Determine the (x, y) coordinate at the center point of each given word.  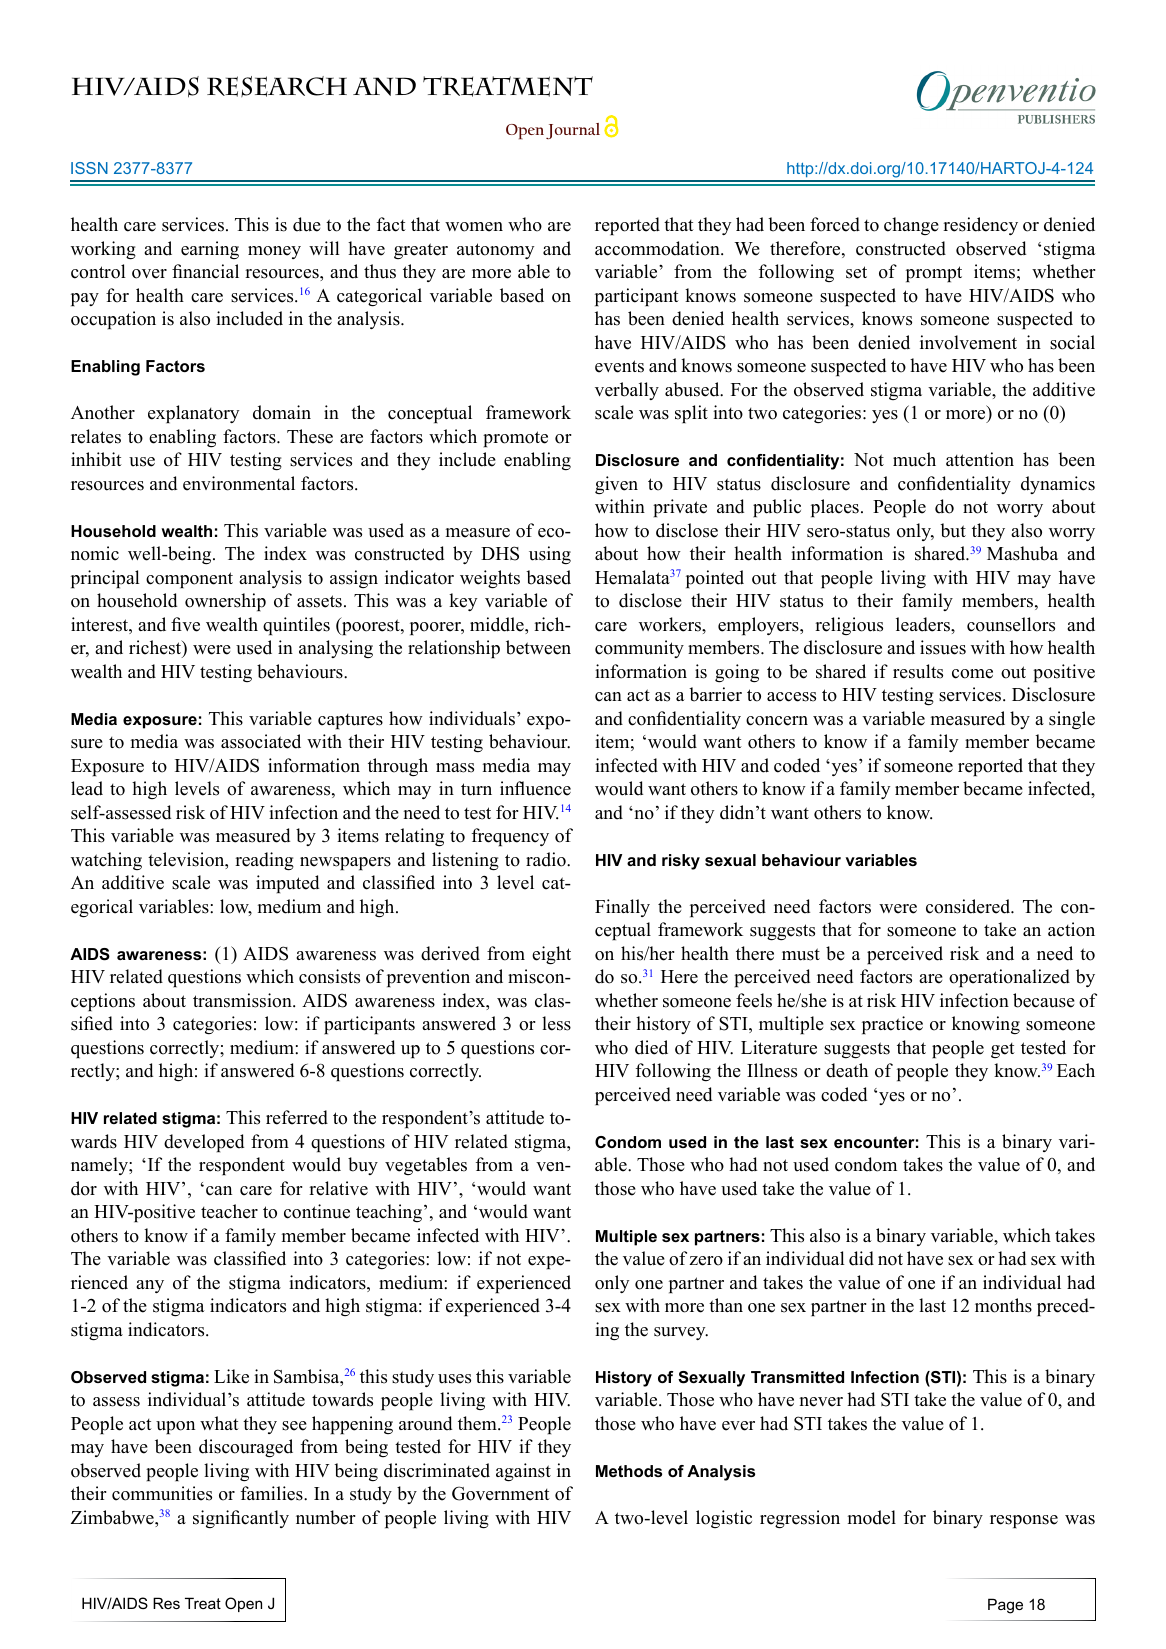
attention (980, 459)
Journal (573, 131)
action (1071, 929)
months (1003, 1305)
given (616, 485)
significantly (241, 1519)
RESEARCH (277, 86)
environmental (239, 483)
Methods (629, 1471)
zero (706, 1261)
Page (1005, 1606)
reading (264, 861)
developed (204, 1143)
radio (547, 859)
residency (980, 226)
